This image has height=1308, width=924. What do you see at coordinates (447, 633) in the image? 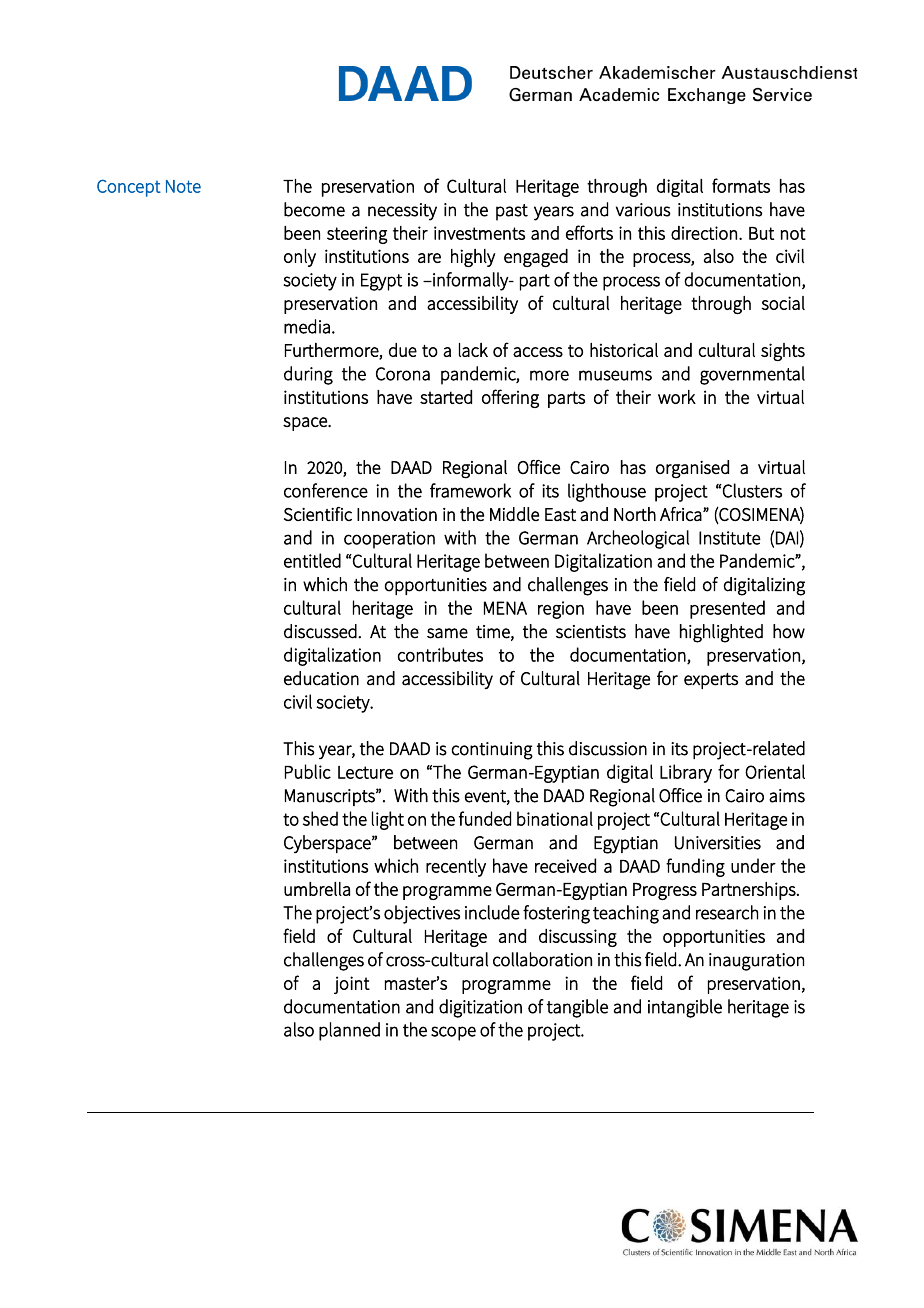
I see `same` at bounding box center [447, 633].
